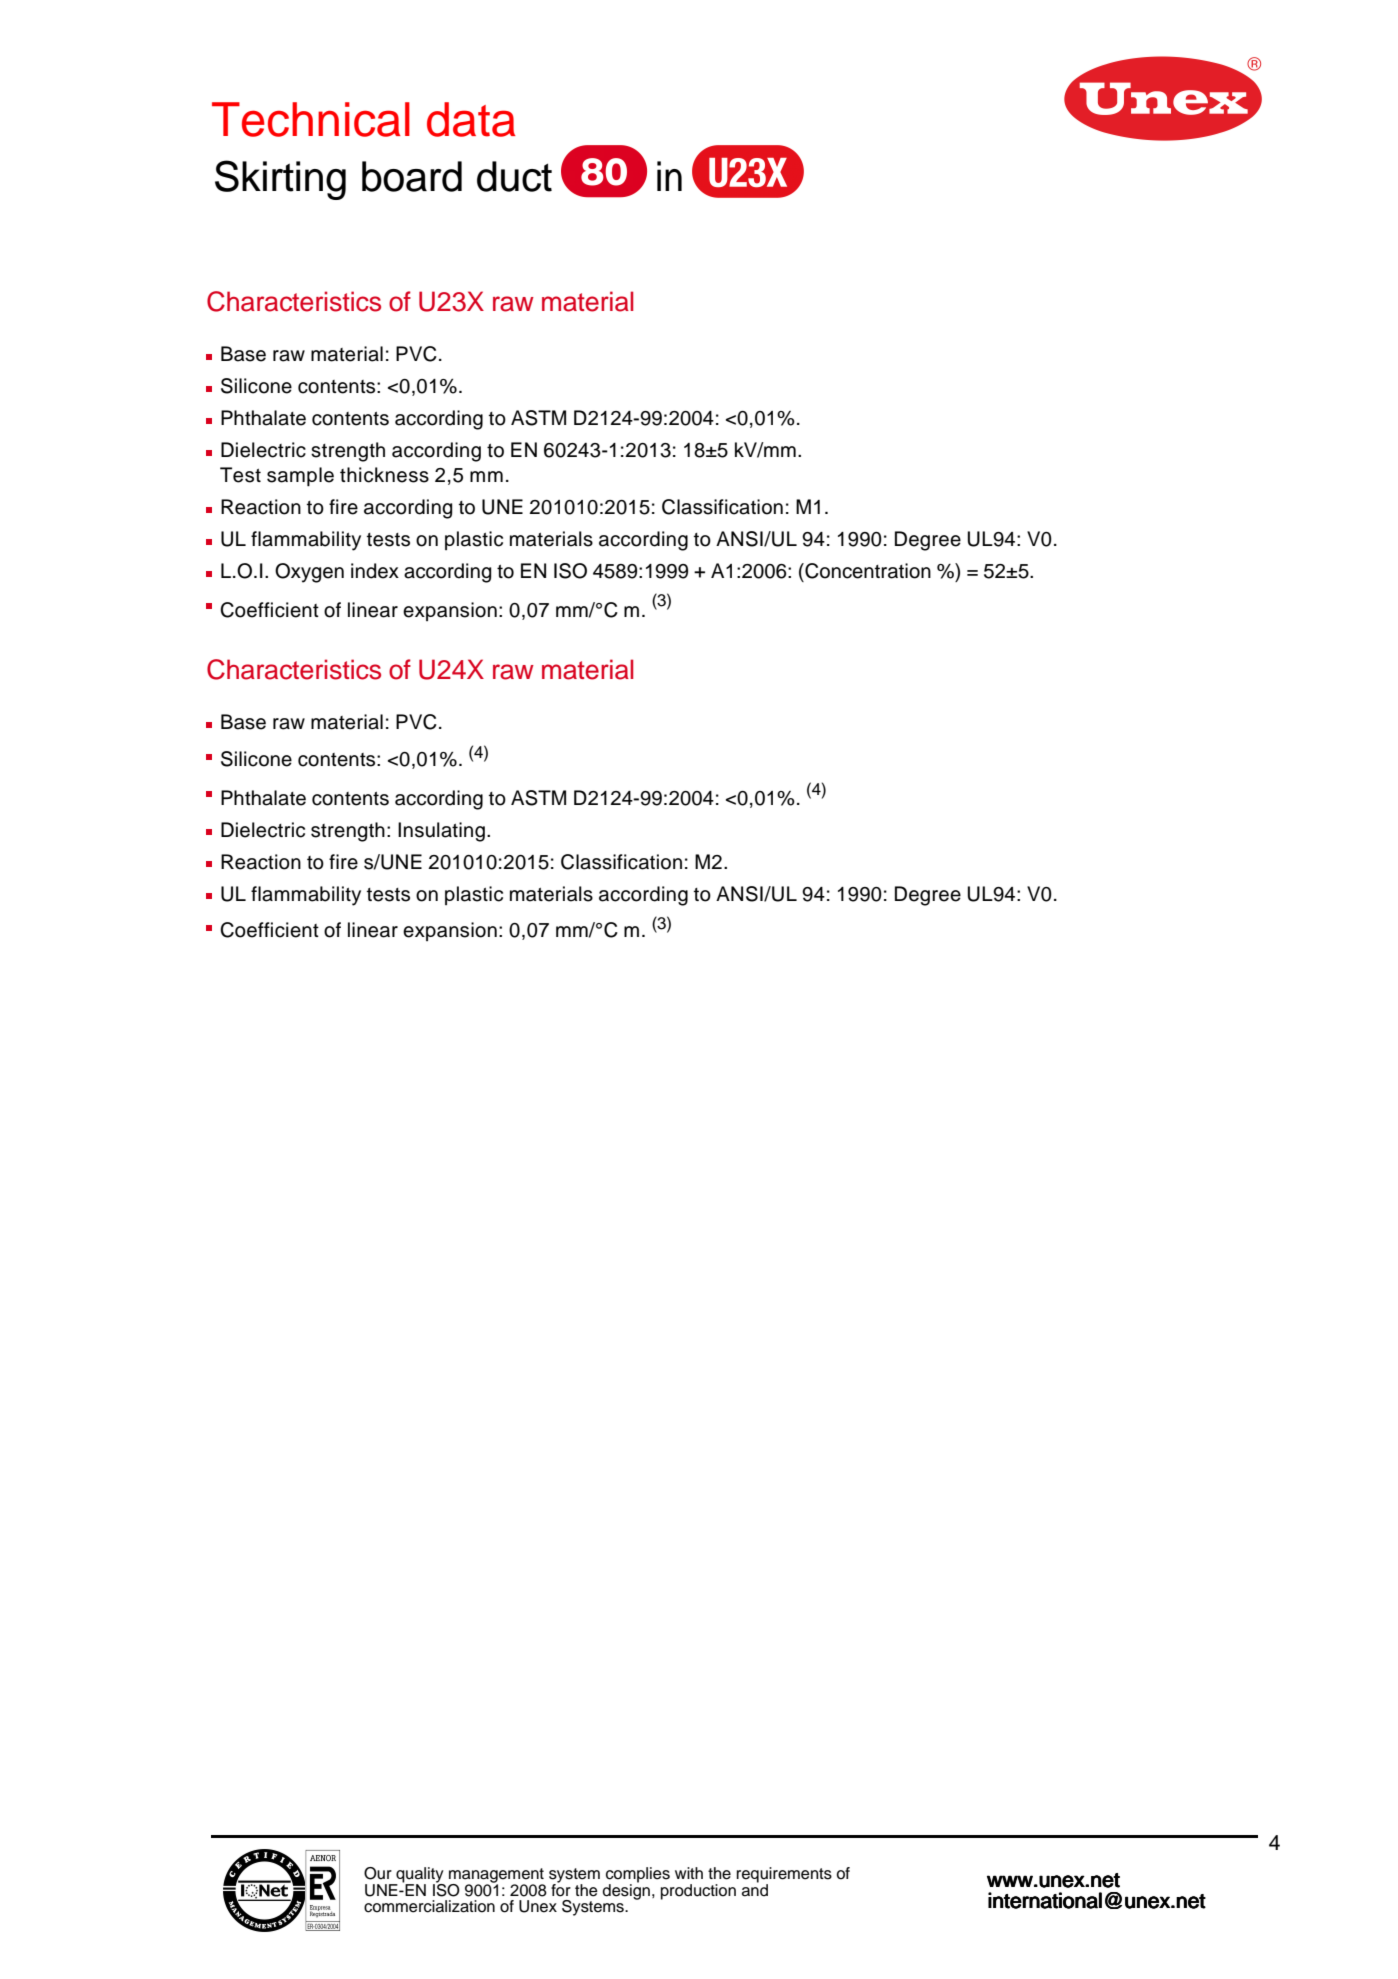 The image size is (1398, 1979). Describe the element at coordinates (384, 475) in the screenshot. I see `thickness` at that location.
